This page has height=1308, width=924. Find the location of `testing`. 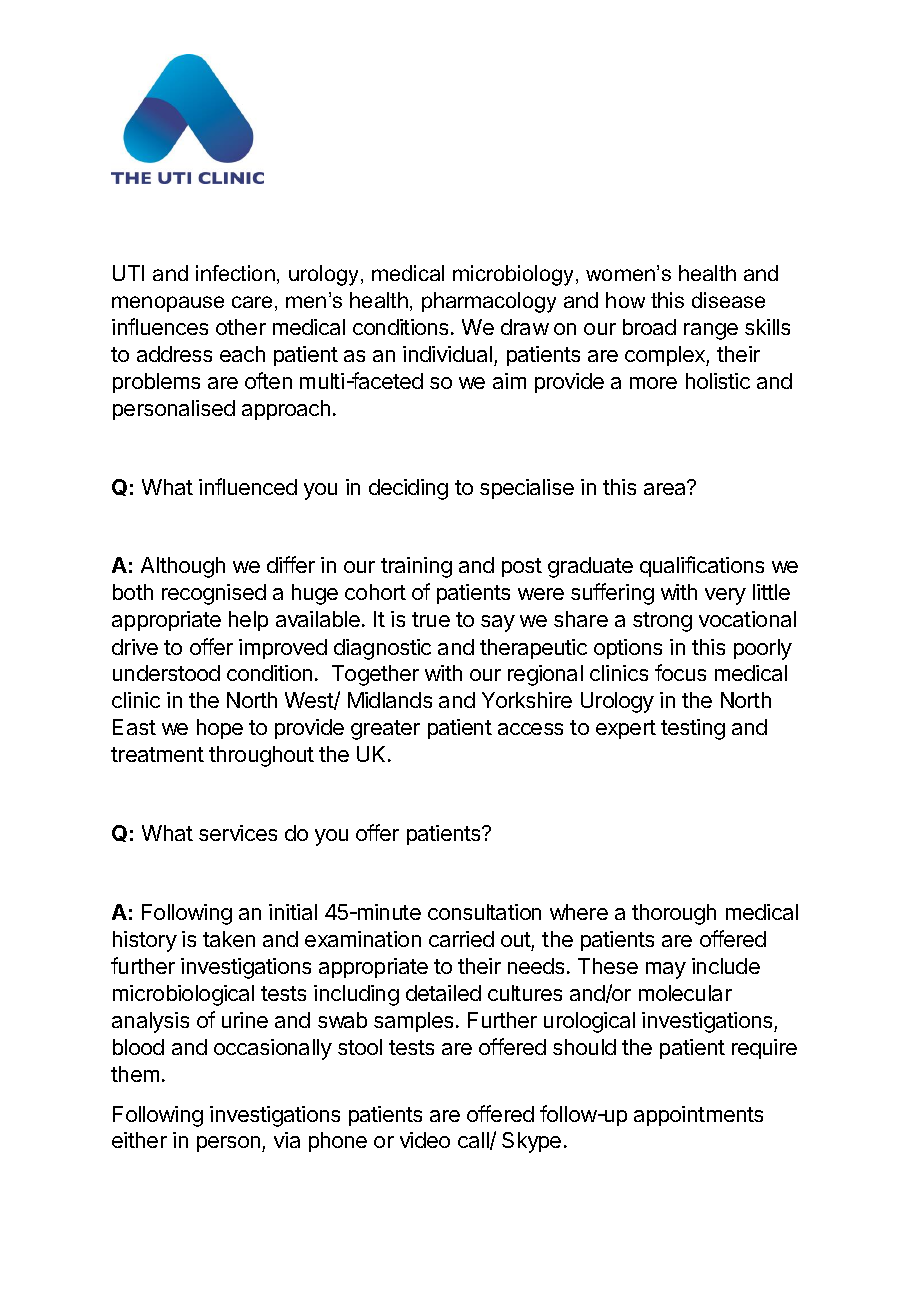

testing is located at coordinates (693, 729).
